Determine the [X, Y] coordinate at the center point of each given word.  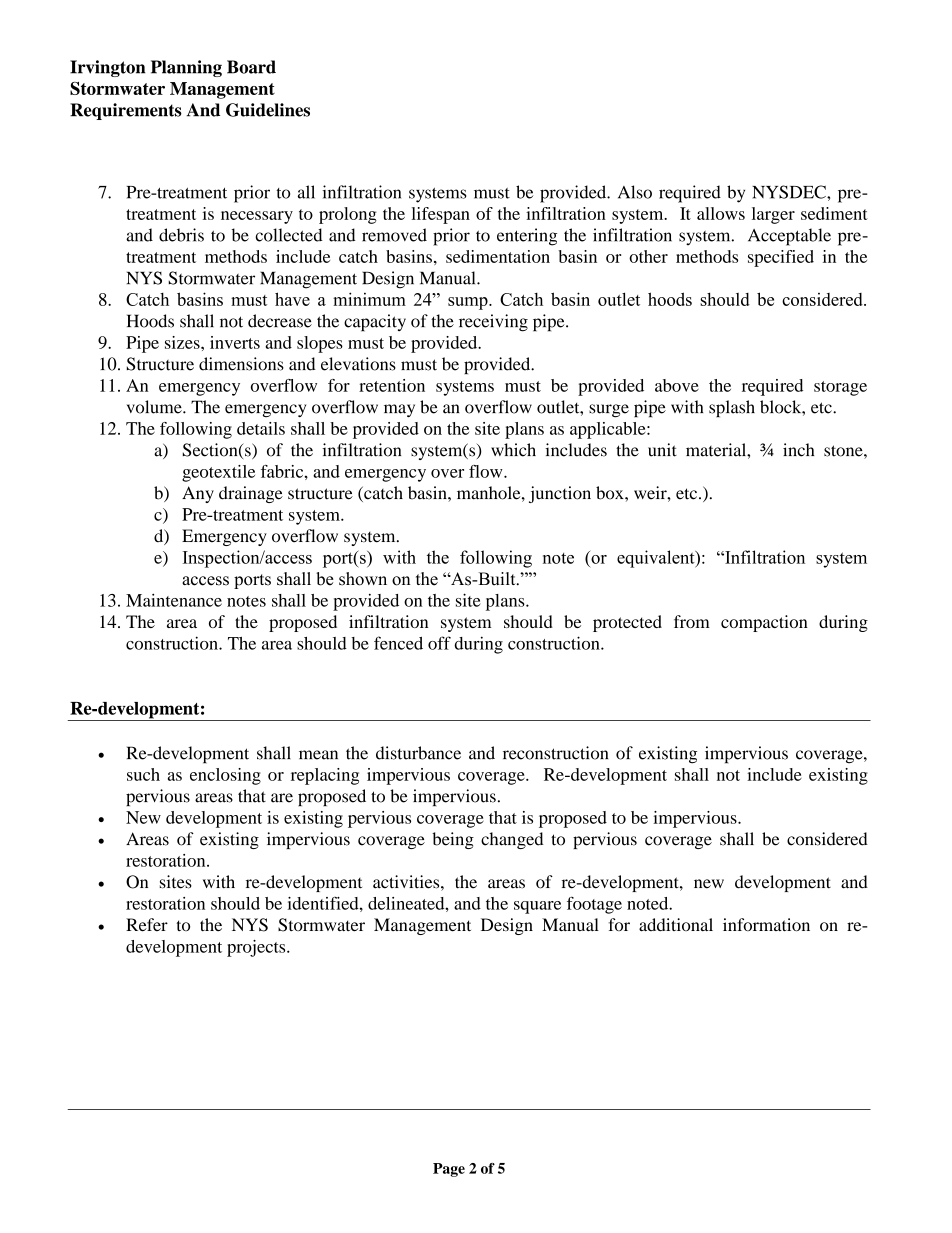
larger [773, 215]
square [537, 907]
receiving [493, 323]
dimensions [241, 364]
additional [676, 925]
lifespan [441, 215]
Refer [147, 925]
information [766, 925]
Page [449, 1170]
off [439, 643]
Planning [186, 68]
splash [732, 408]
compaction [764, 623]
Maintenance [174, 600]
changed [512, 840]
